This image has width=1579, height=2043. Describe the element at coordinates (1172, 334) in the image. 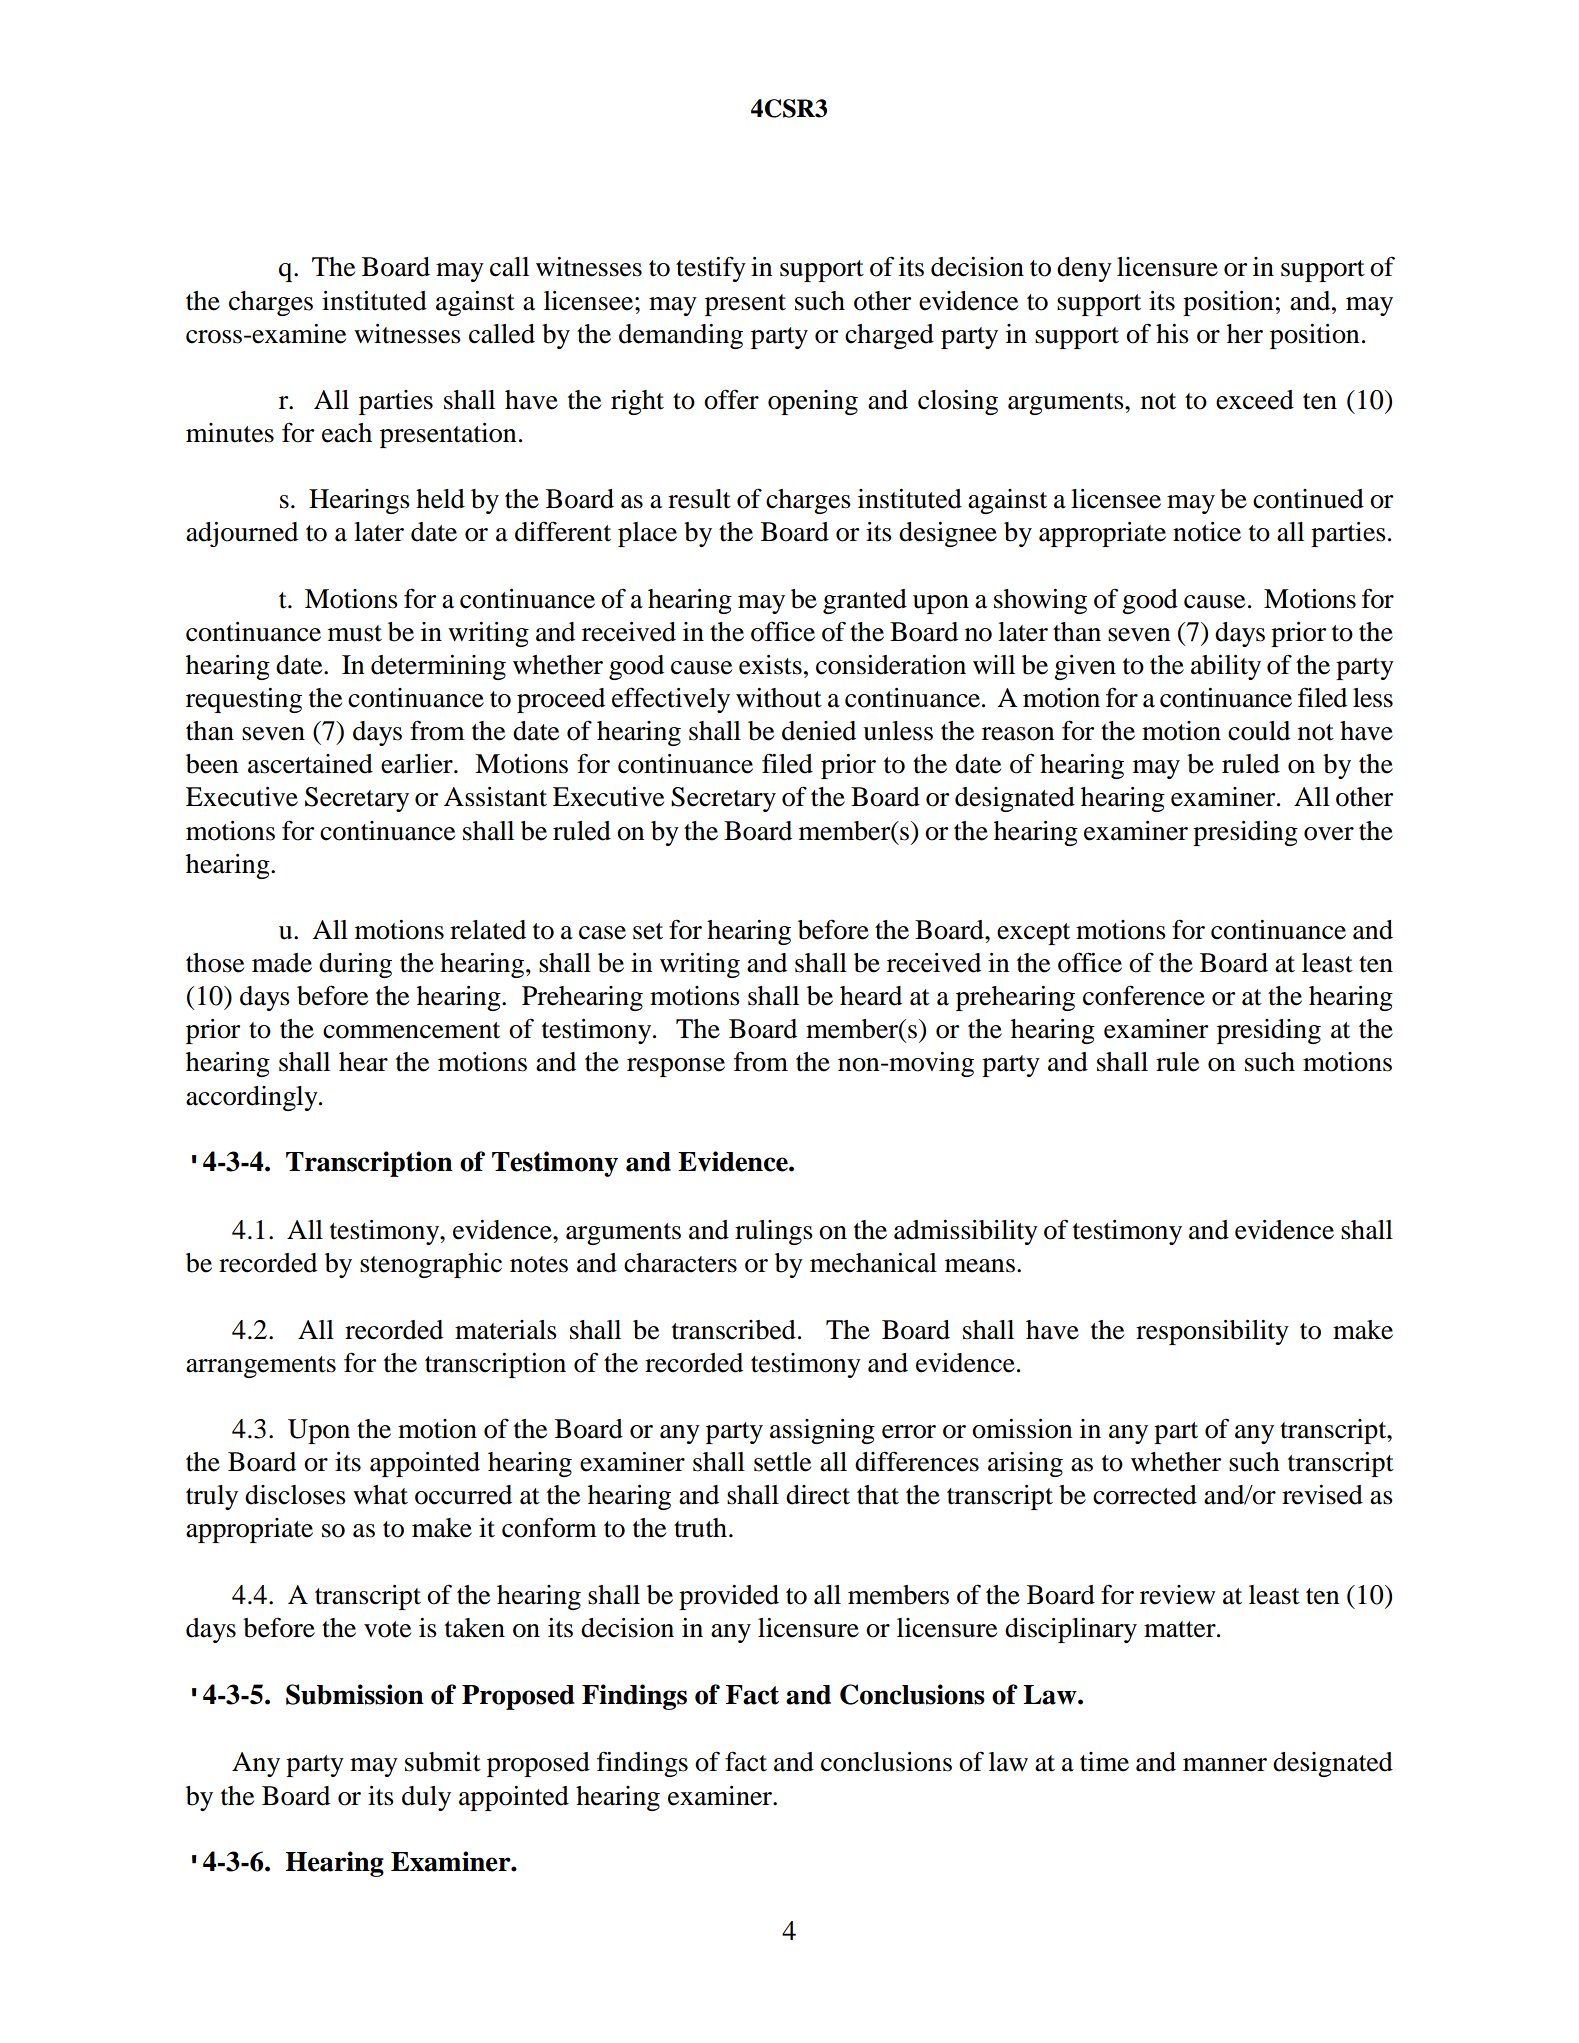

I see `his` at that location.
